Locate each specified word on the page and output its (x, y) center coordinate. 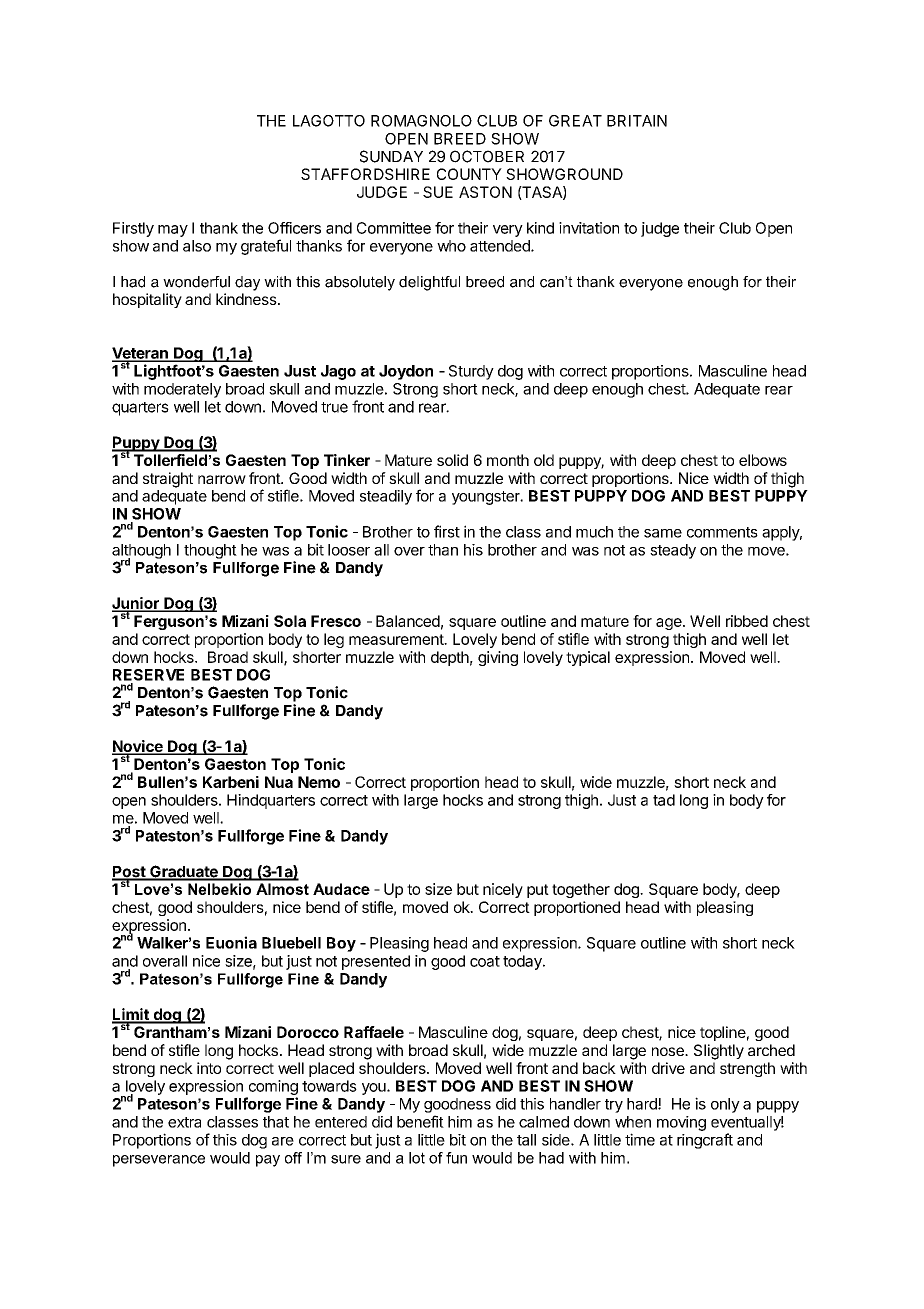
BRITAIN (637, 121)
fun (456, 1158)
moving (681, 1123)
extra (184, 1122)
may (173, 231)
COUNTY (469, 174)
